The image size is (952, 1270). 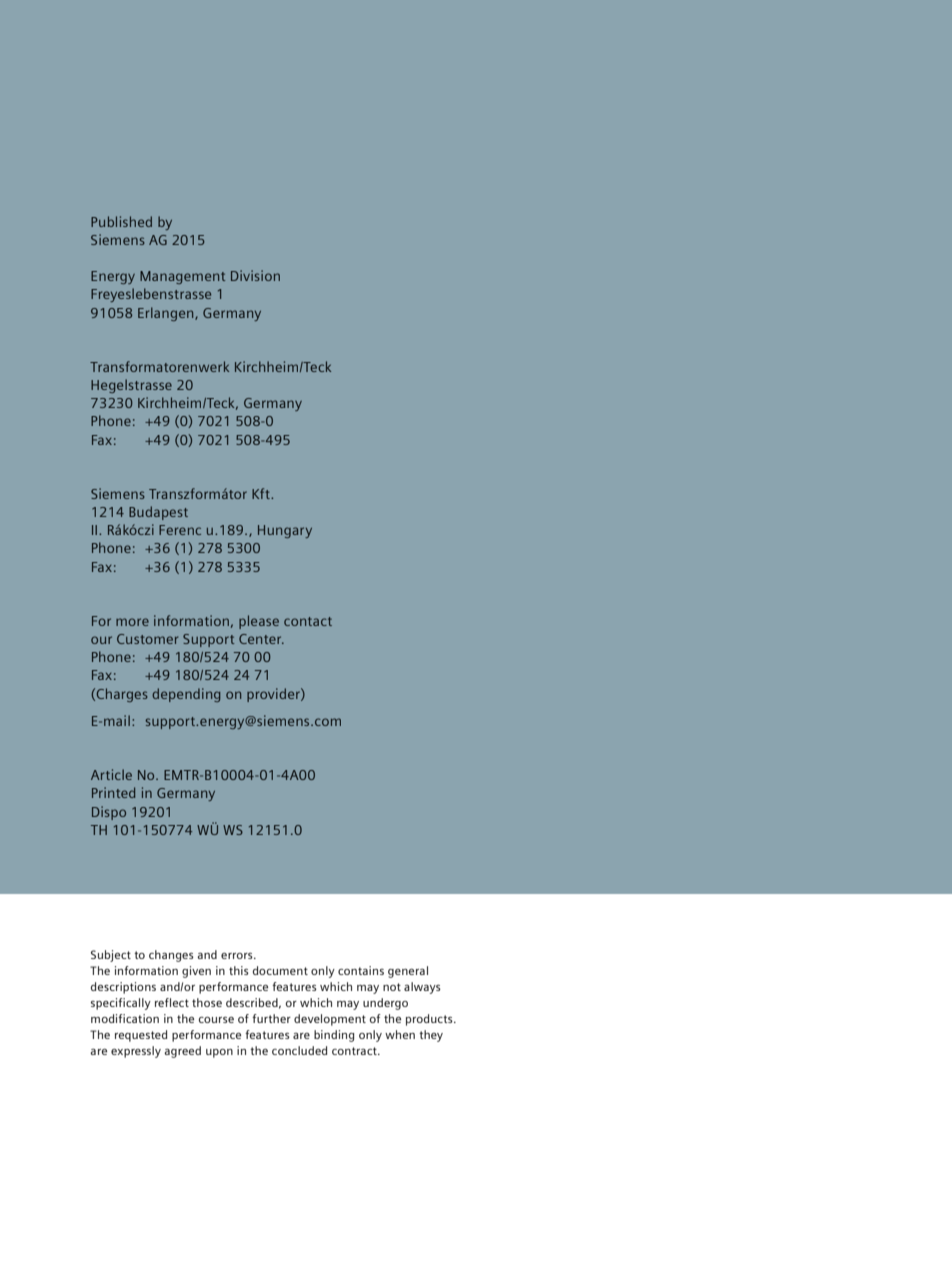 What do you see at coordinates (255, 275) in the screenshot?
I see `Division` at bounding box center [255, 275].
